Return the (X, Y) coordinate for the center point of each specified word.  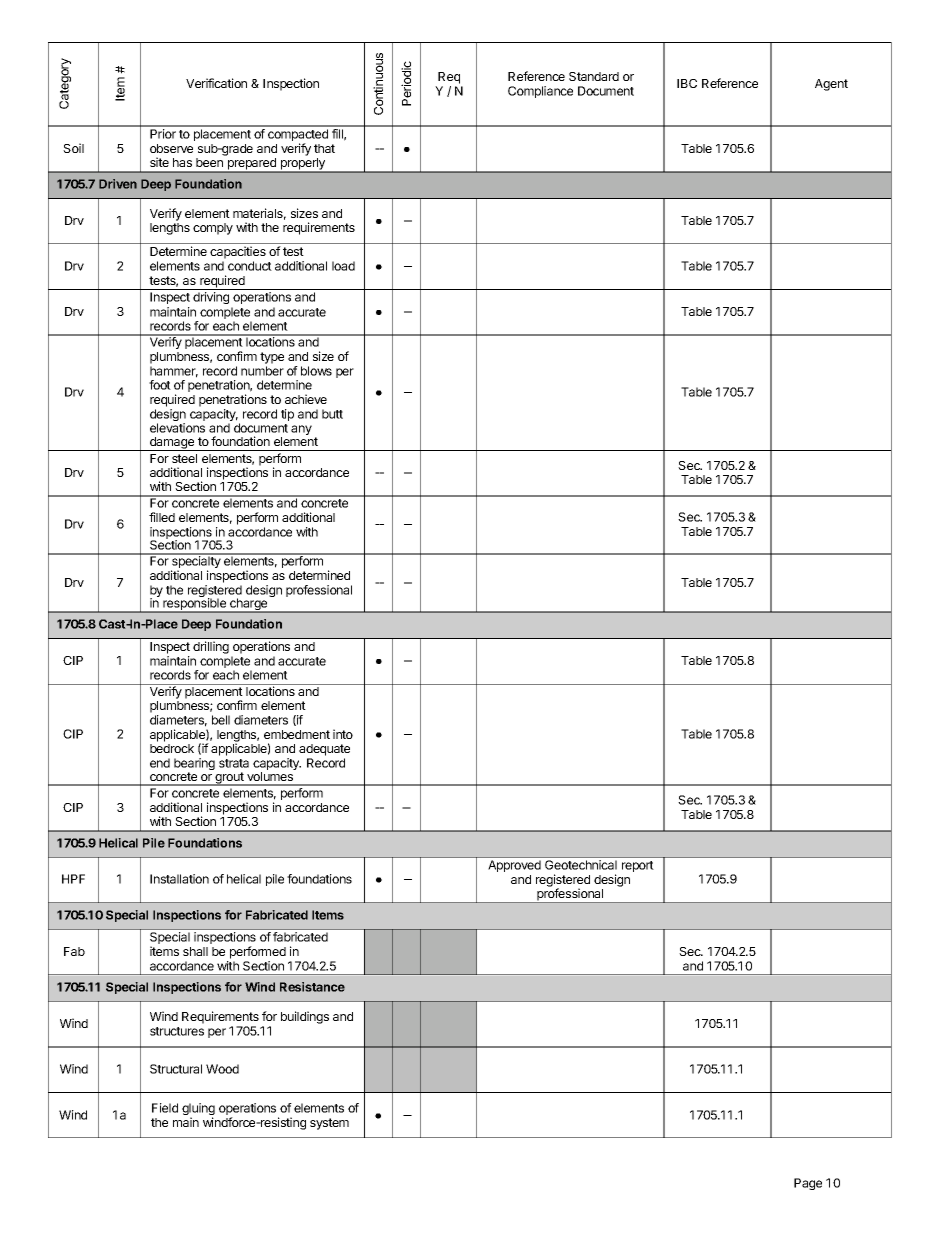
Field (165, 1108)
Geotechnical (581, 865)
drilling (211, 647)
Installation (179, 879)
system (329, 1124)
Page (808, 1184)
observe (171, 148)
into (343, 734)
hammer (174, 372)
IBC (687, 83)
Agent (831, 85)
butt (332, 414)
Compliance (540, 92)
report (638, 866)
